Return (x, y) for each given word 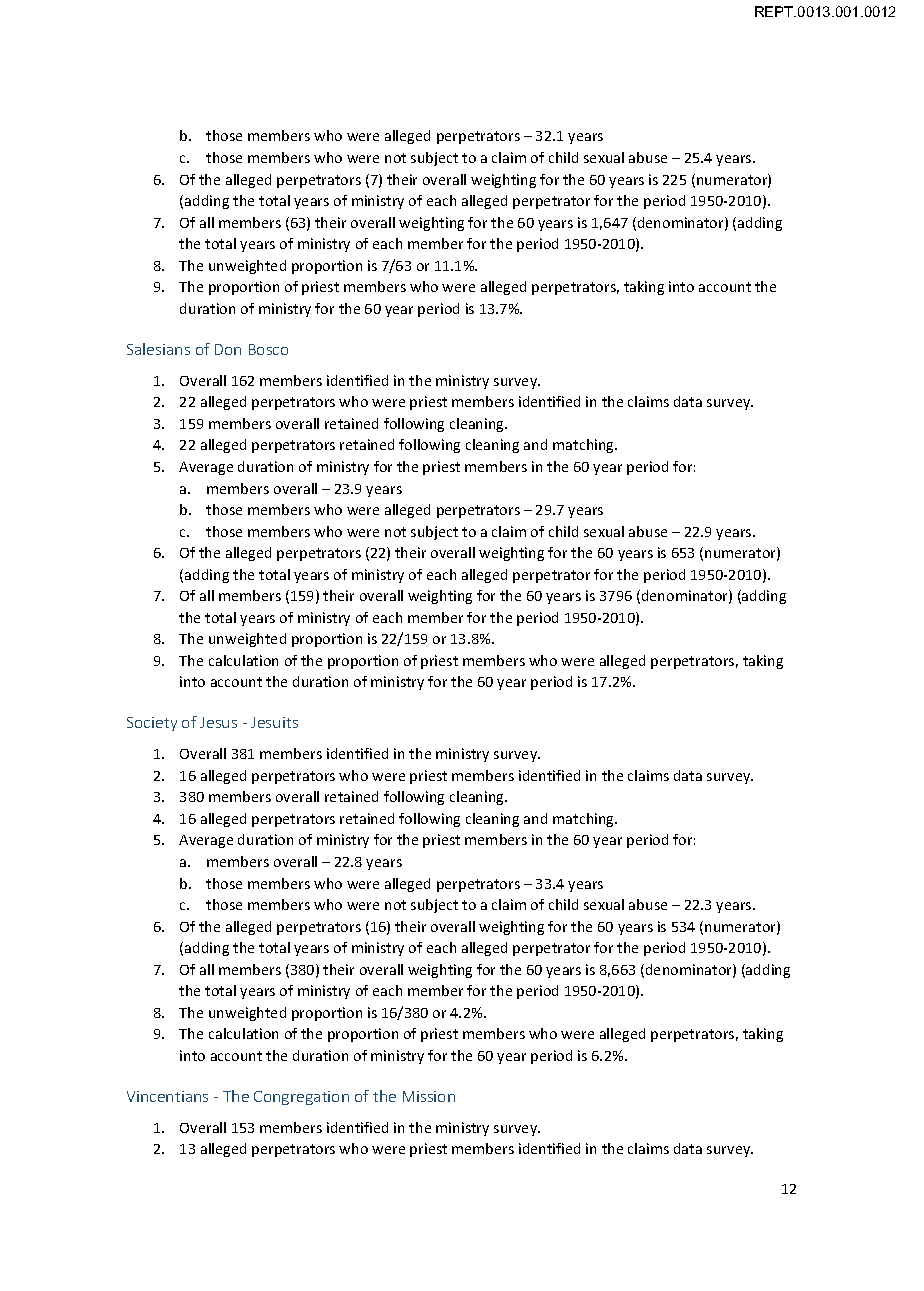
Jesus (218, 722)
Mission (429, 1096)
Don (228, 349)
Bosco (268, 349)
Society (152, 724)
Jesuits (274, 722)
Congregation (301, 1098)
